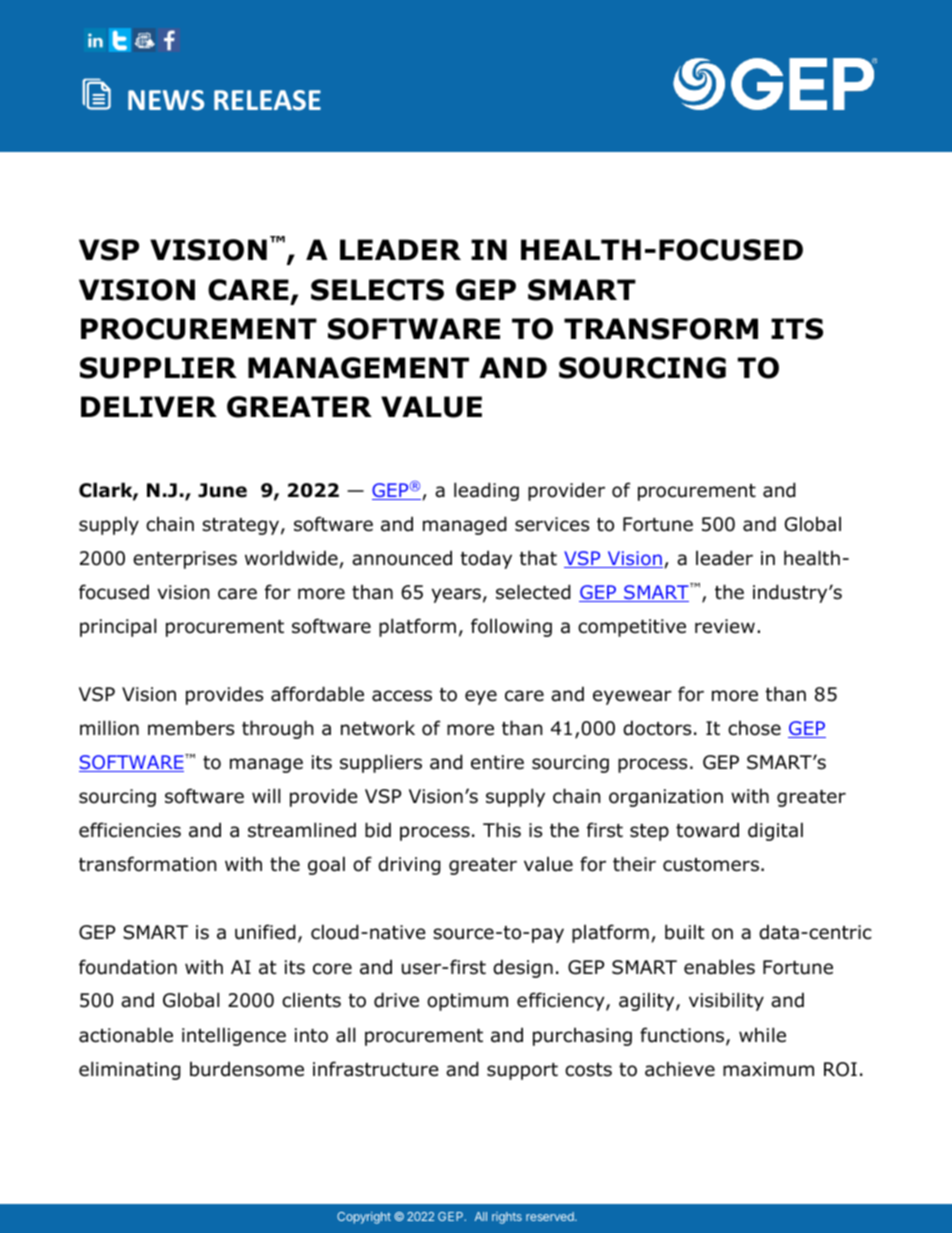 The width and height of the screenshot is (952, 1233). I want to click on design, so click(523, 968).
